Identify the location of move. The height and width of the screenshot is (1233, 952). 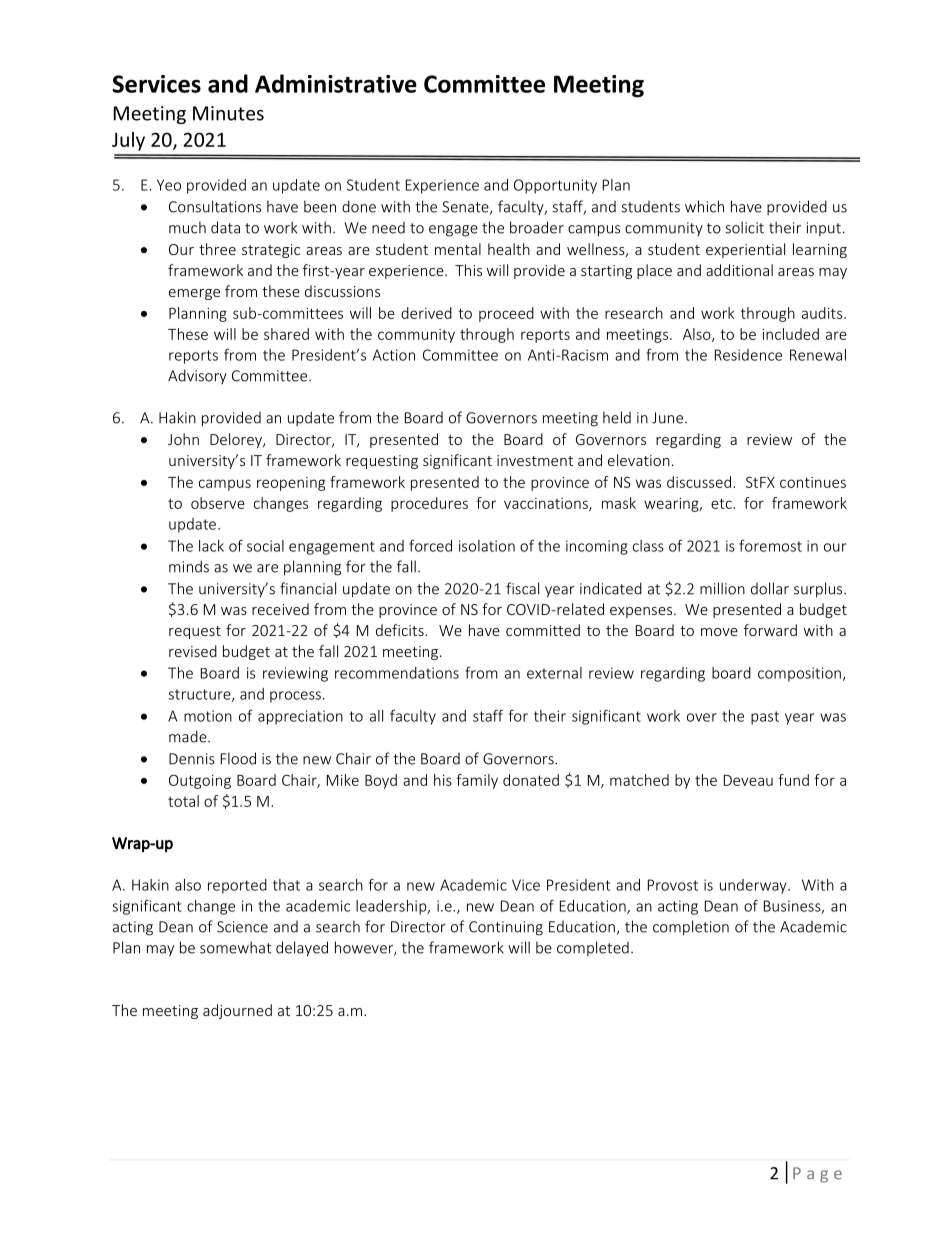
(719, 632).
